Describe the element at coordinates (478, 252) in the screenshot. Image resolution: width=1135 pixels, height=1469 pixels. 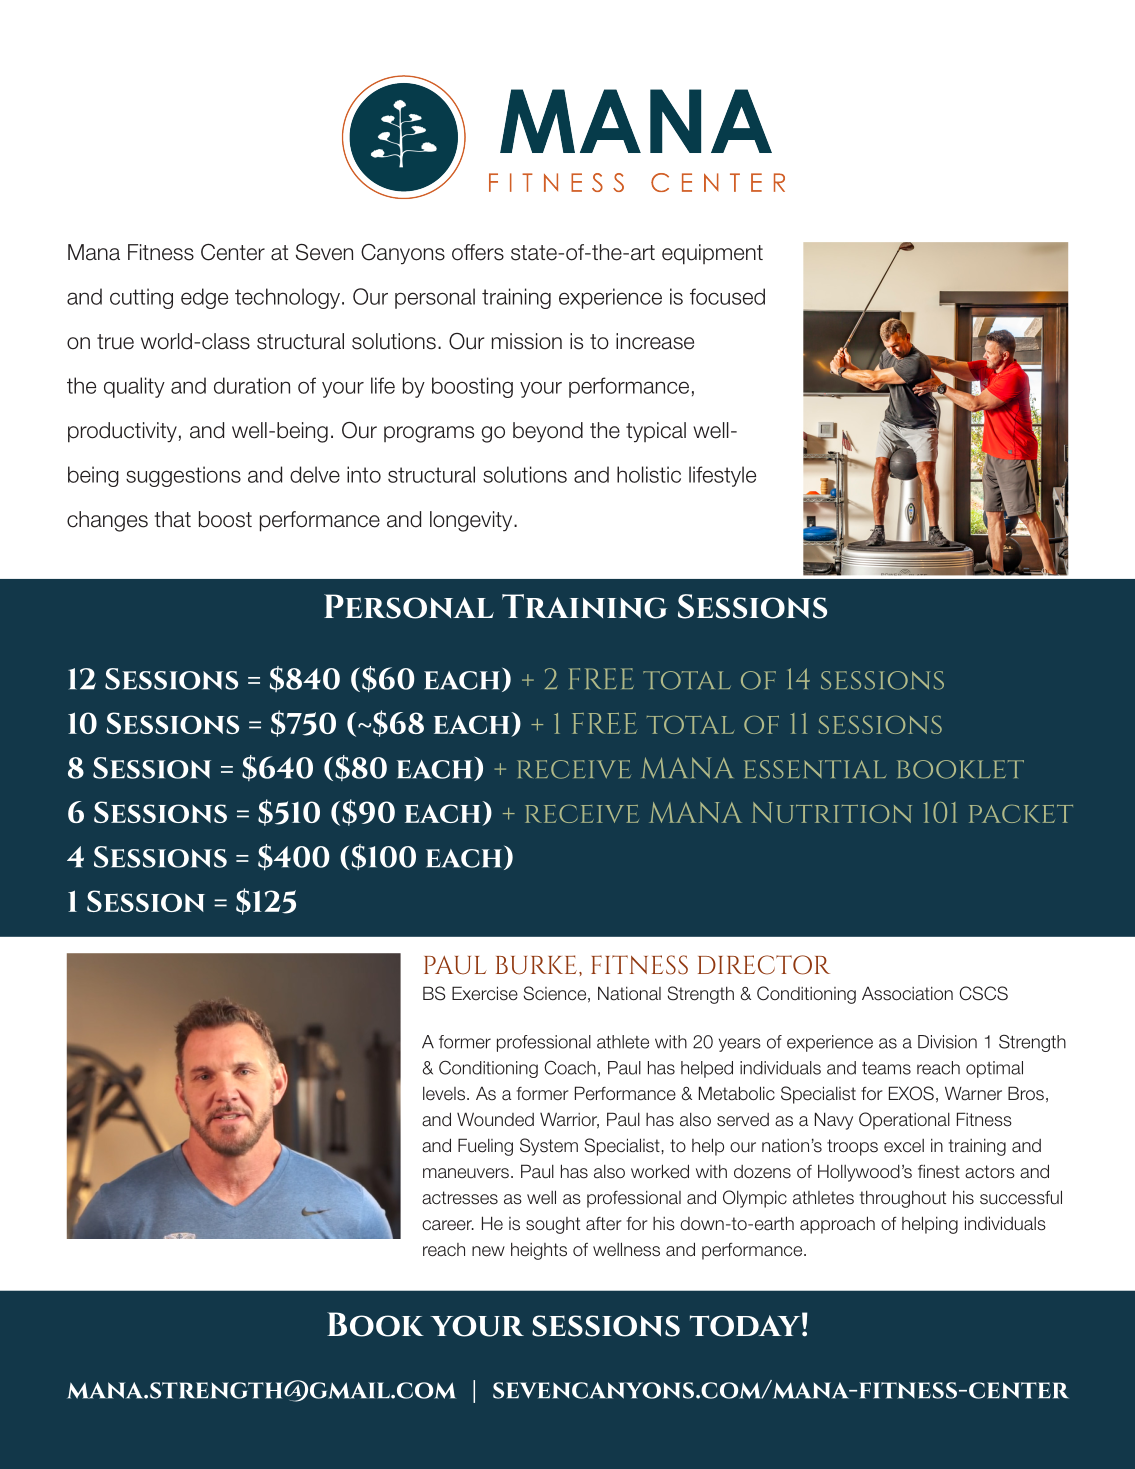
I see `offers` at that location.
